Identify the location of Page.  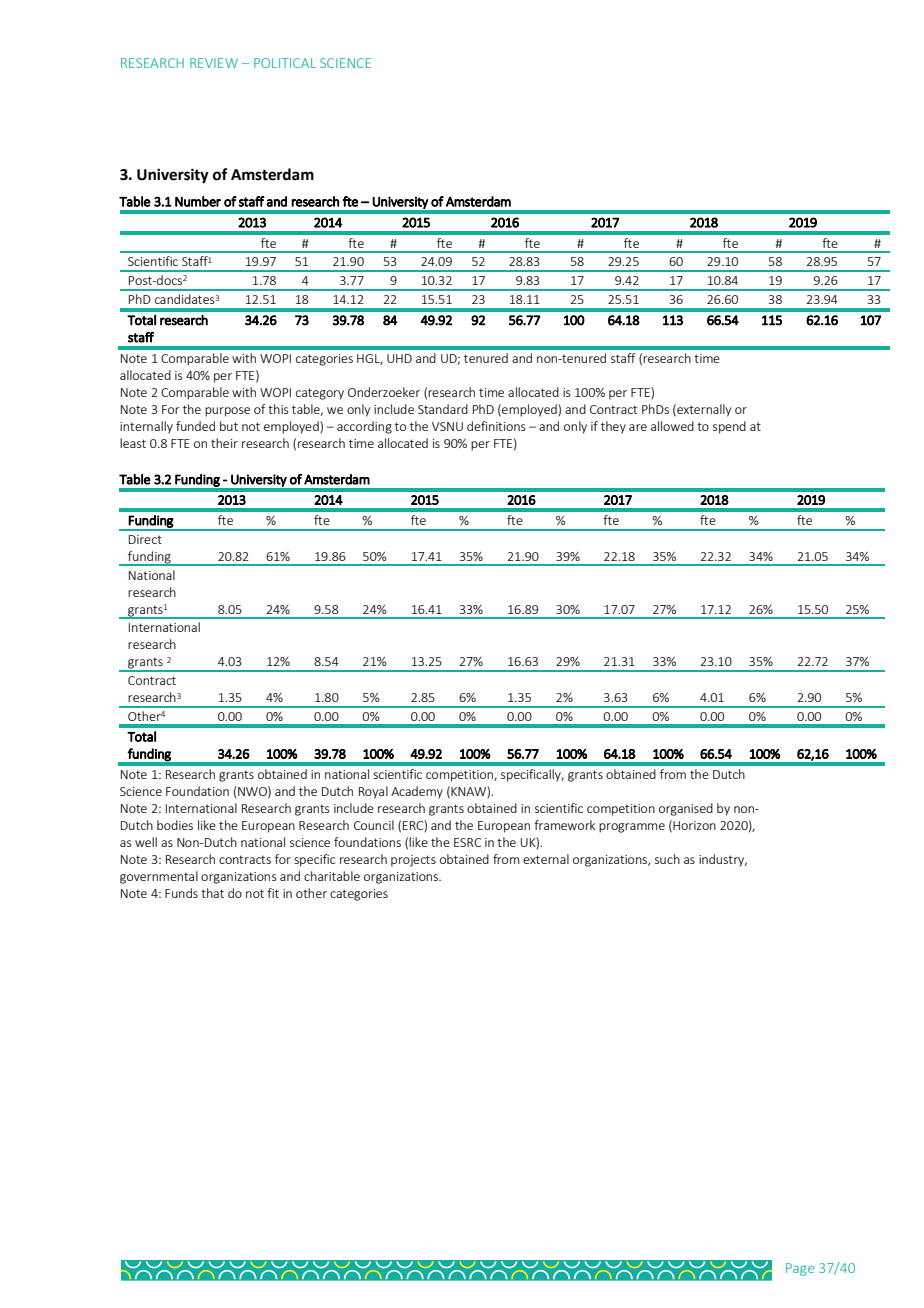
(800, 1269).
